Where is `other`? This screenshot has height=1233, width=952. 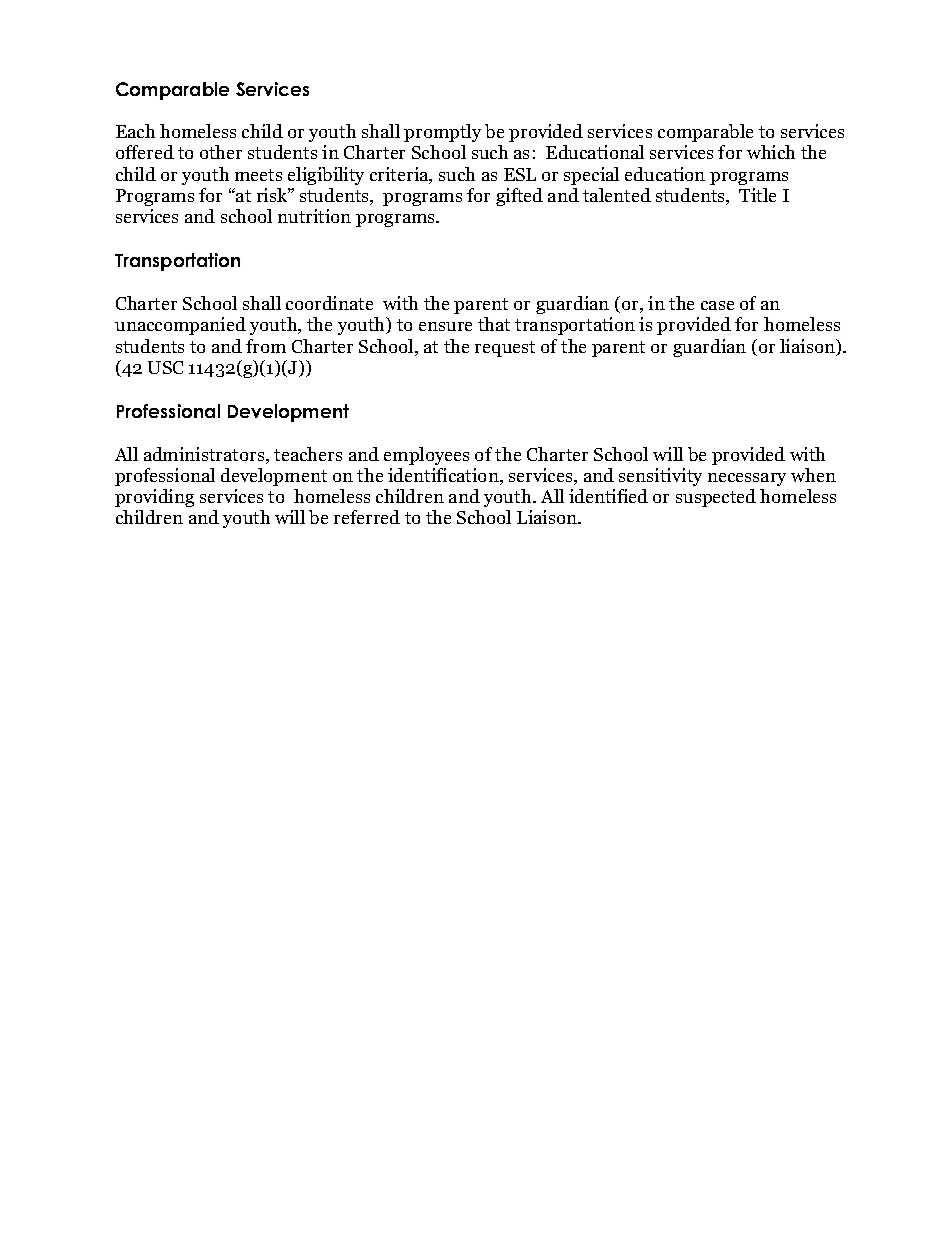
other is located at coordinates (221, 152).
